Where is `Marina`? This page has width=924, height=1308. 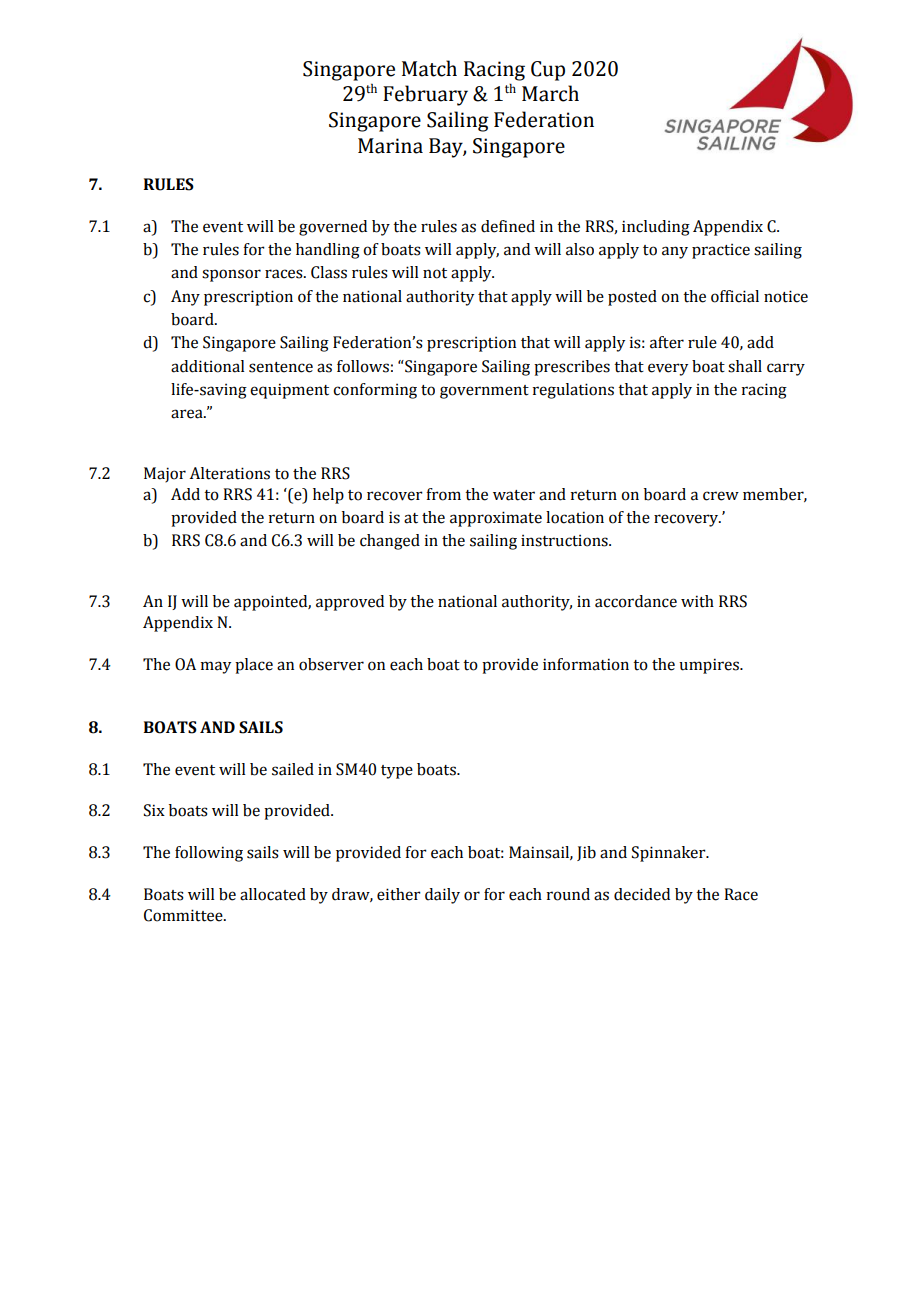
Marina is located at coordinates (390, 146).
